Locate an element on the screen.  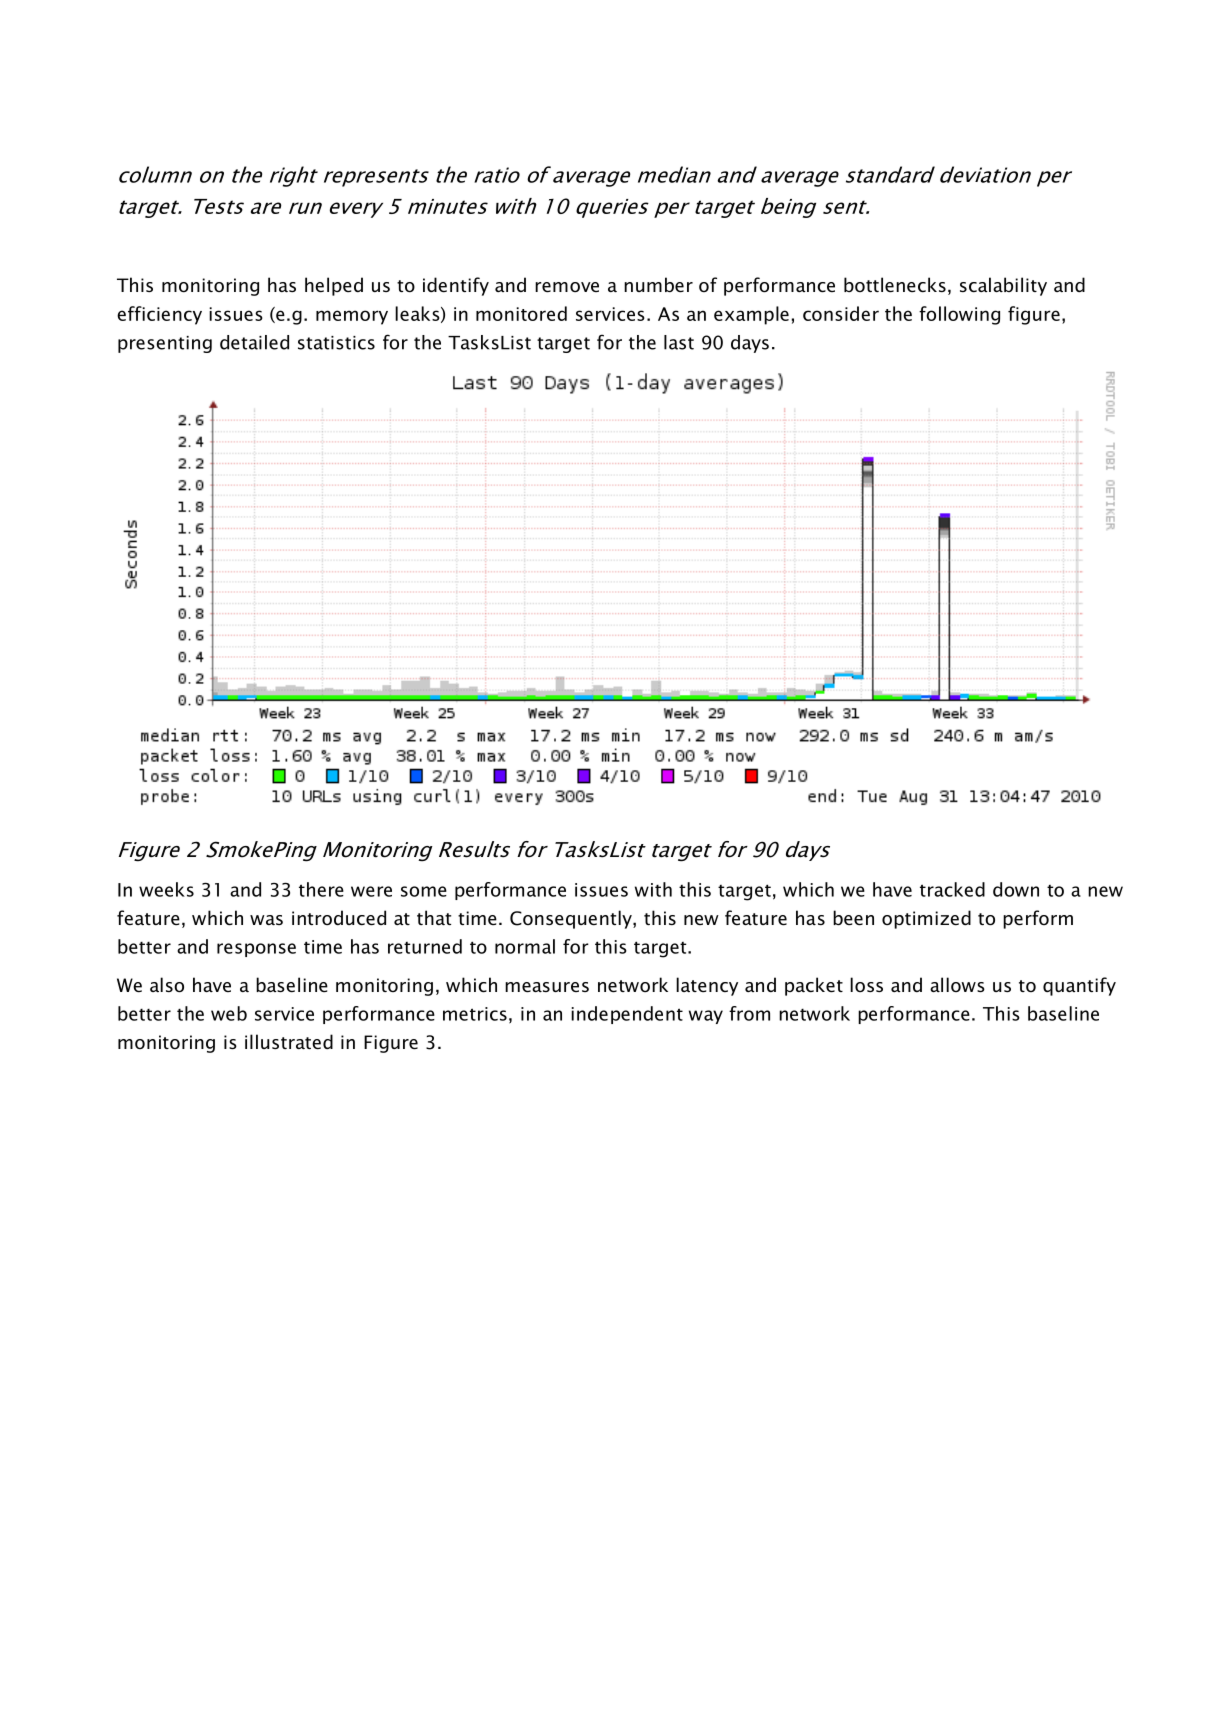
following is located at coordinates (959, 315).
